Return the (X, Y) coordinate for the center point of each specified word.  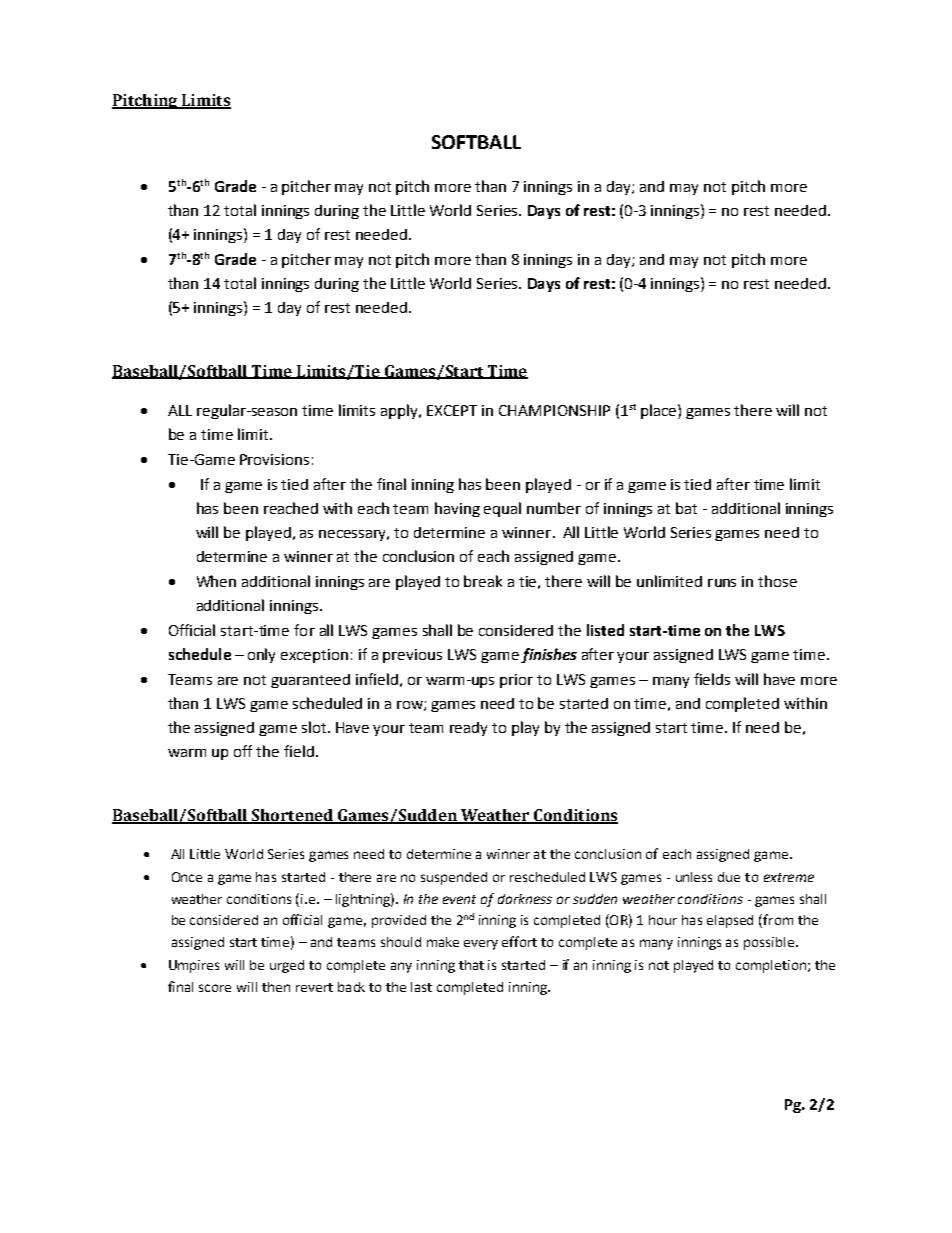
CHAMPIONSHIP (554, 410)
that (471, 965)
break (483, 581)
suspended (454, 878)
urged (287, 966)
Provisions (274, 459)
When (216, 581)
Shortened (292, 816)
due (729, 877)
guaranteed (310, 681)
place (660, 411)
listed (605, 630)
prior (516, 681)
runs (722, 583)
